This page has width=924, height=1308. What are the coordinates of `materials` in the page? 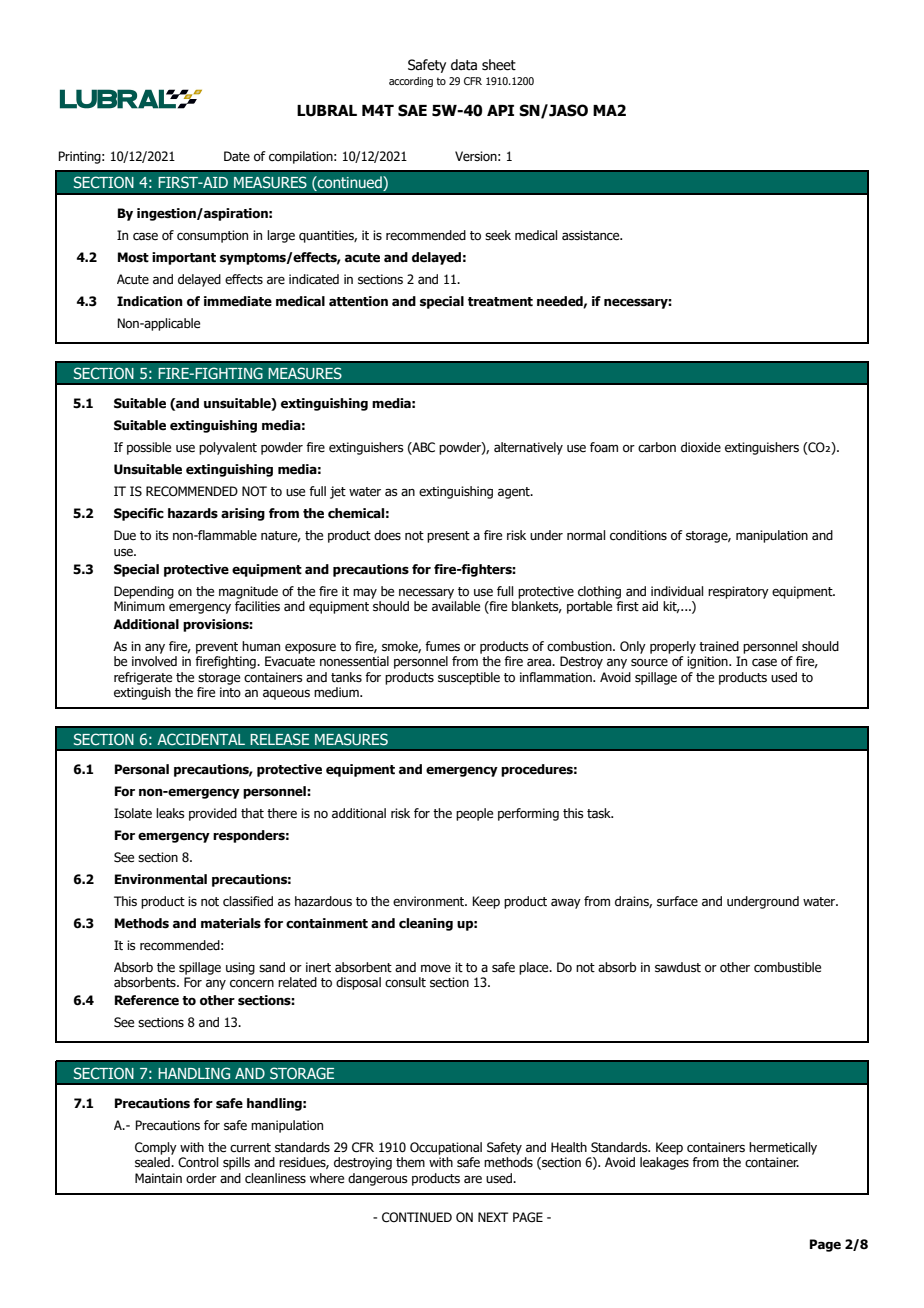 It's located at (231, 923).
